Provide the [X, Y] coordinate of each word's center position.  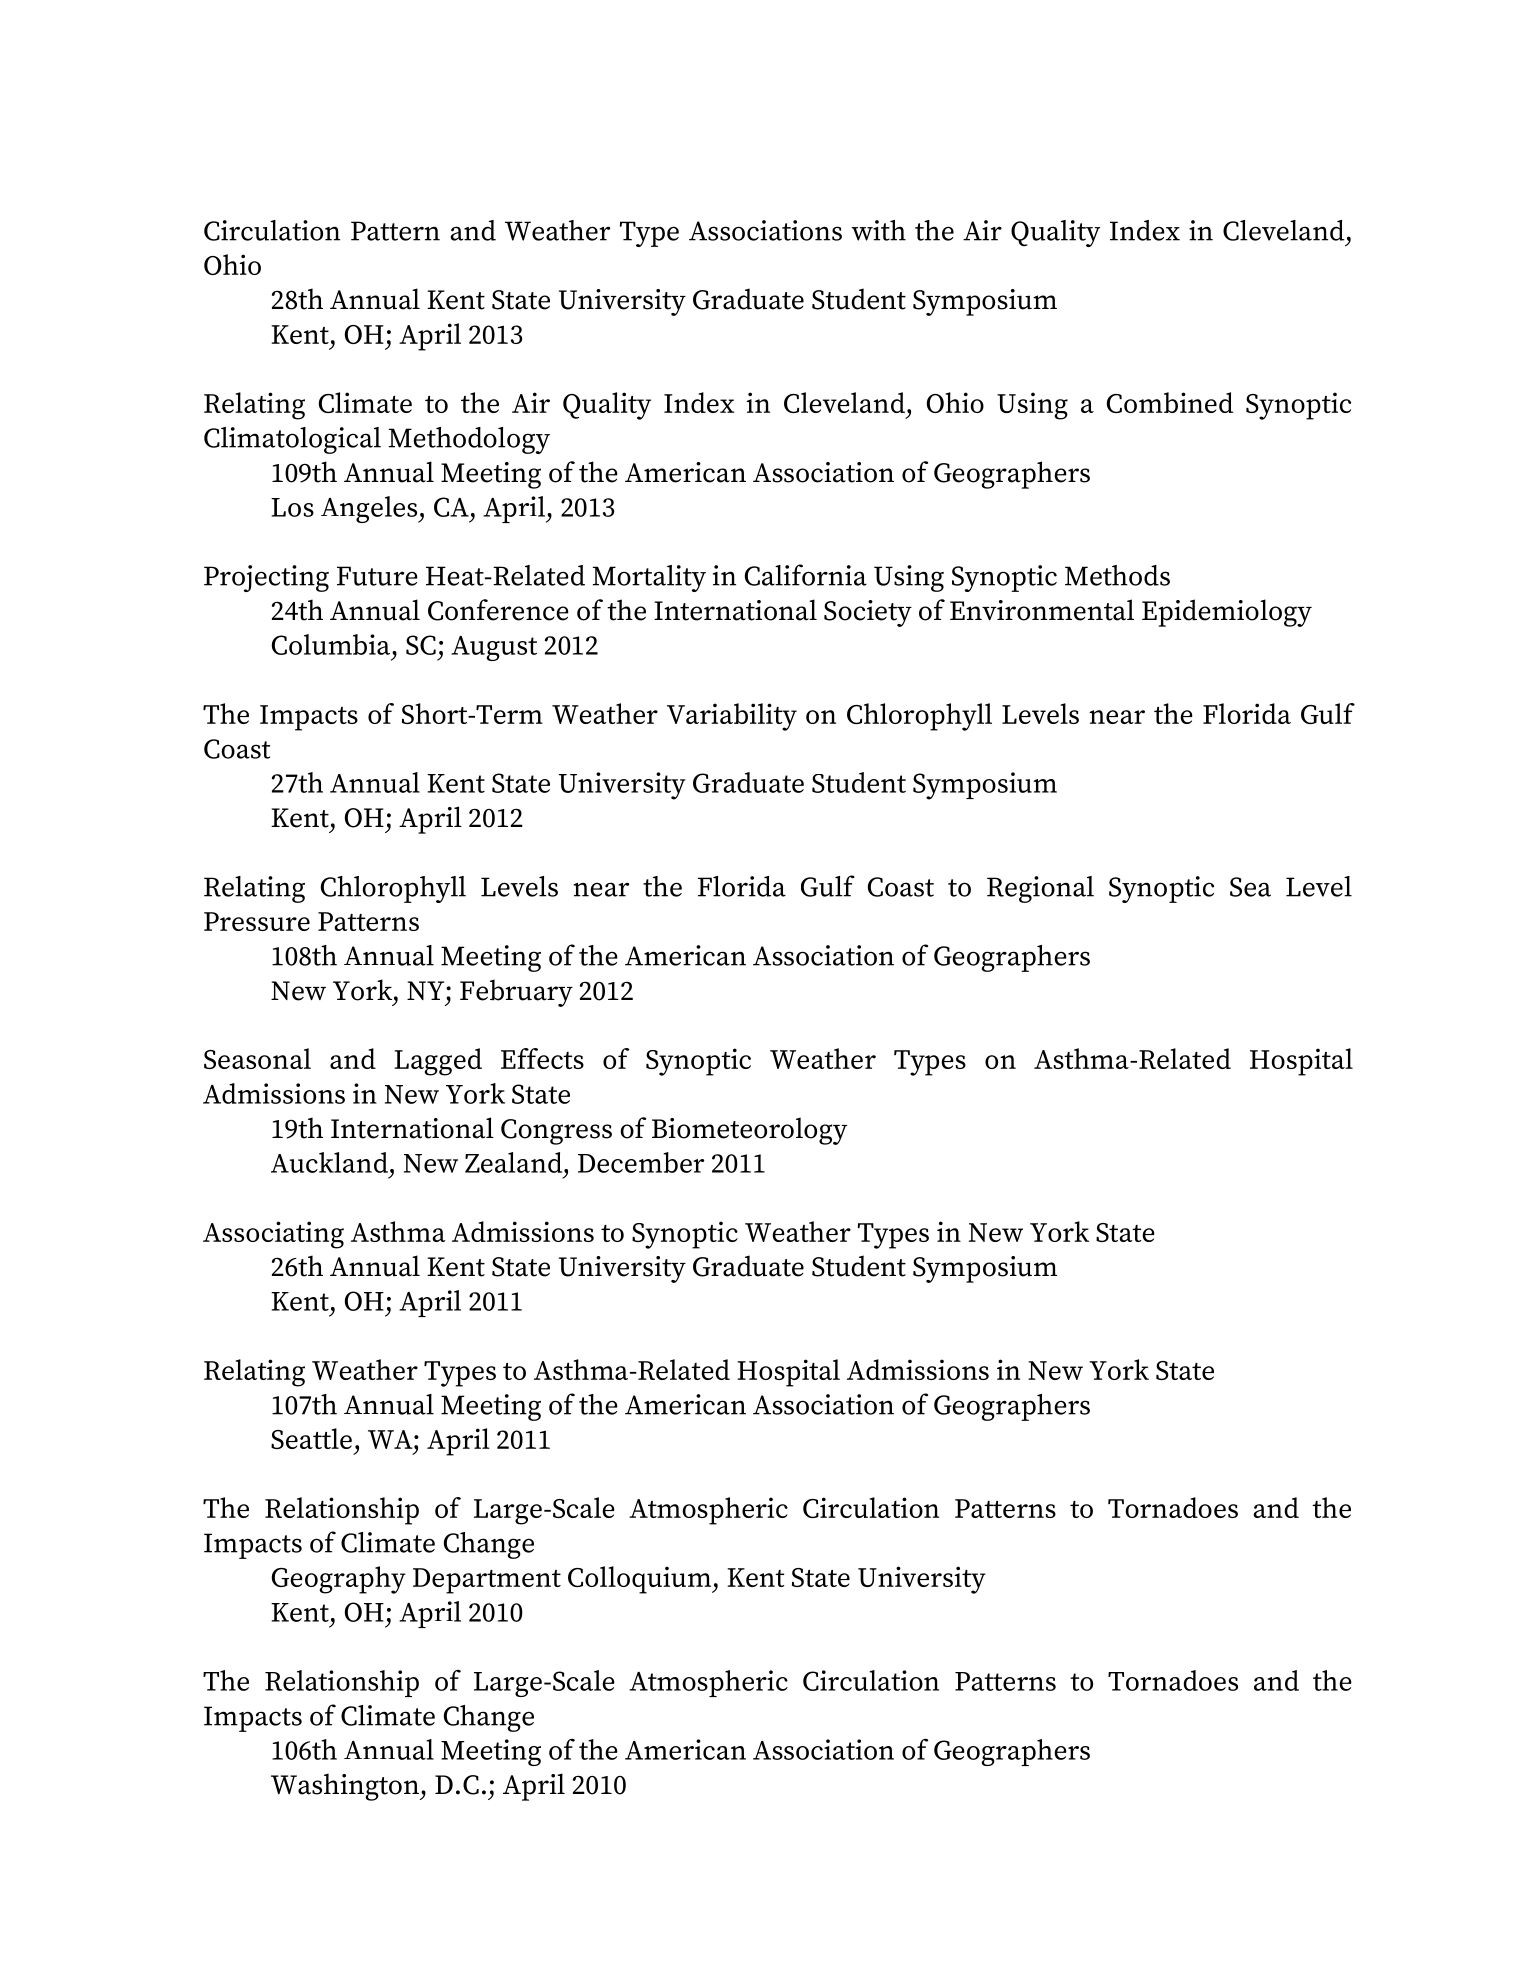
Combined [1170, 402]
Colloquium [640, 1580]
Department [487, 1581]
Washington [346, 1787]
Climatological [292, 440]
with [878, 230]
